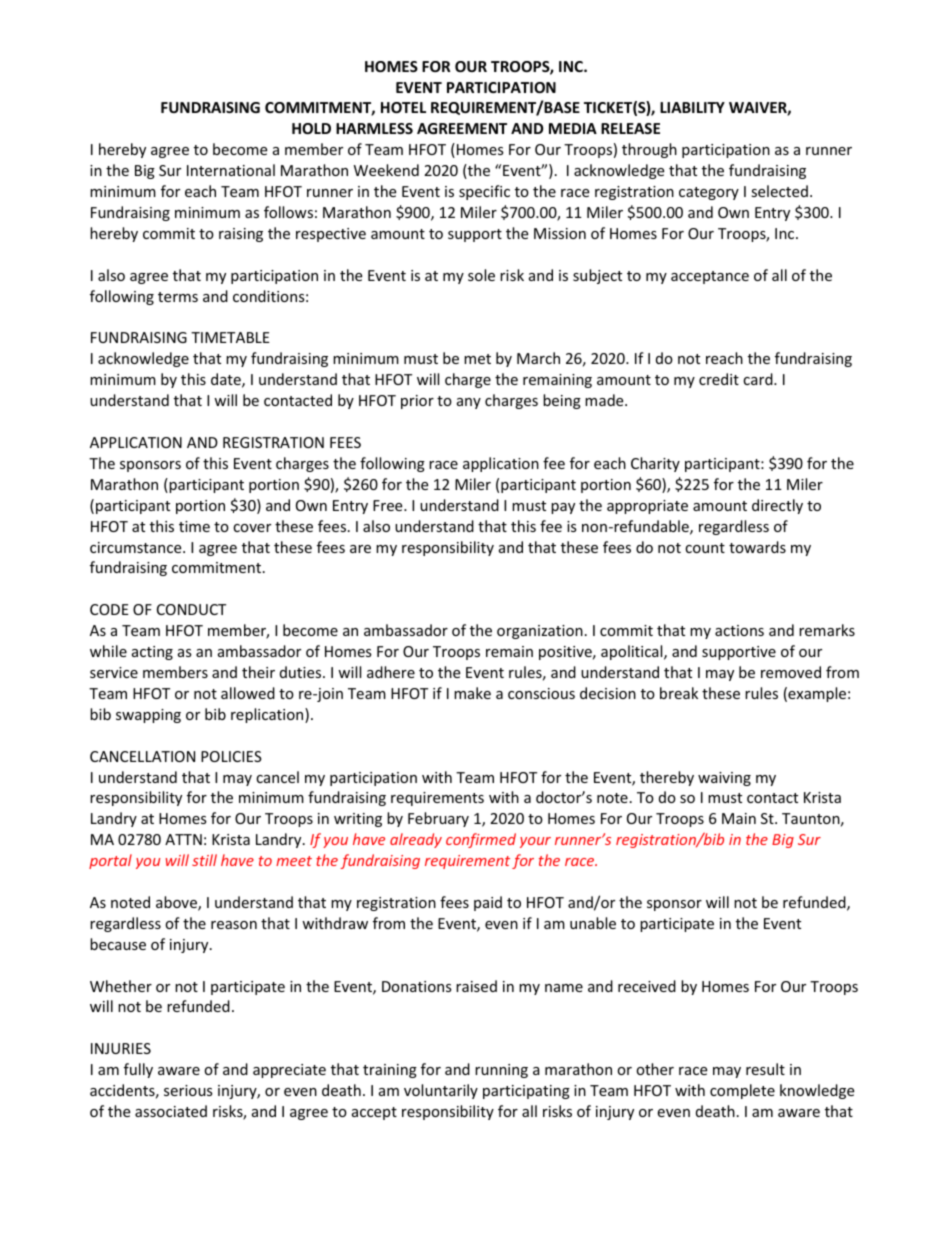  What do you see at coordinates (441, 1091) in the image?
I see `voluntarily` at bounding box center [441, 1091].
